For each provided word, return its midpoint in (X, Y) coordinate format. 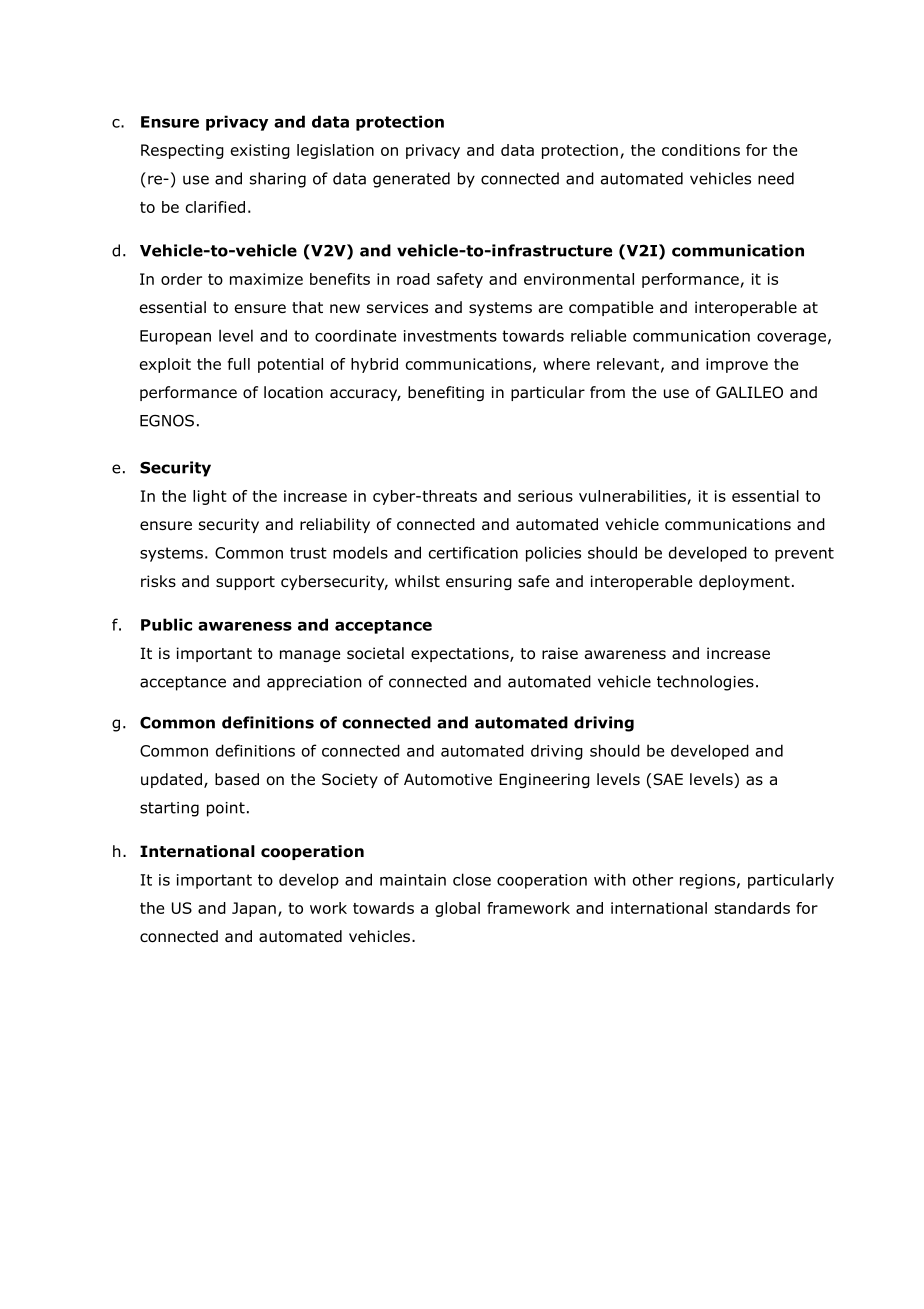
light (210, 497)
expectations (461, 654)
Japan (254, 909)
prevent (804, 554)
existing (260, 151)
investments (450, 336)
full (239, 364)
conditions (701, 150)
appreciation (314, 683)
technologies (705, 683)
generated (411, 180)
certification (473, 552)
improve (737, 365)
